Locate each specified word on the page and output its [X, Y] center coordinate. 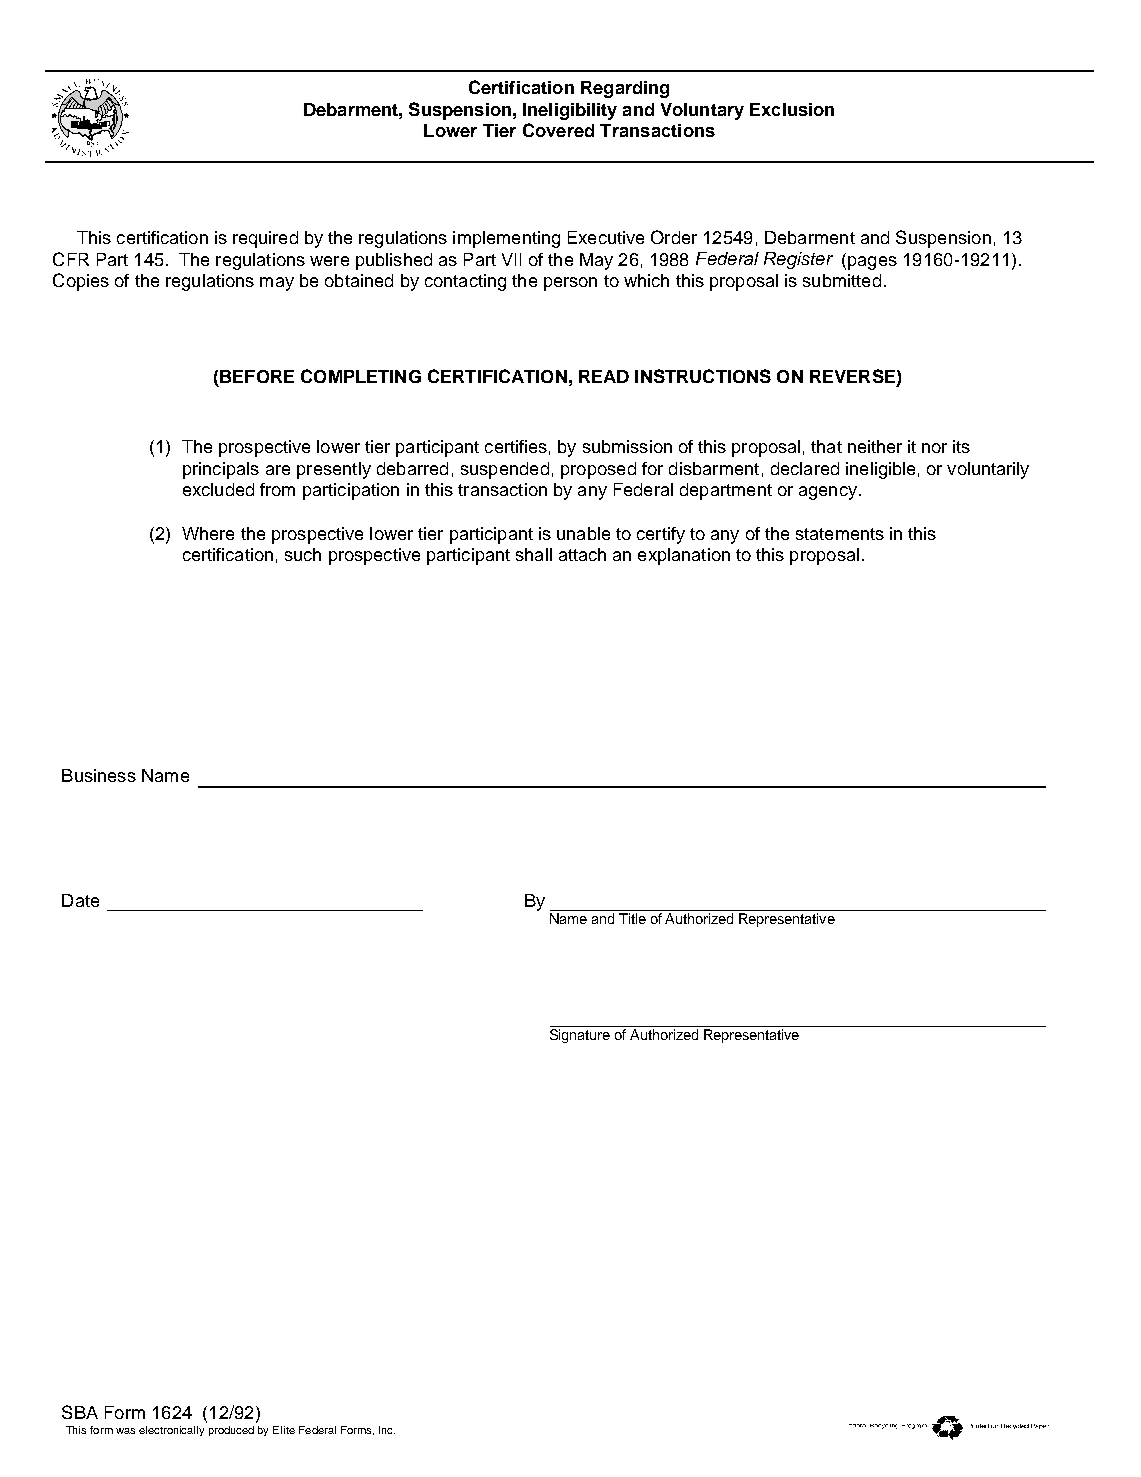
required [265, 239]
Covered [558, 130]
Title [632, 918]
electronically [171, 1431]
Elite [284, 1430]
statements [840, 534]
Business [99, 775]
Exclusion [792, 109]
